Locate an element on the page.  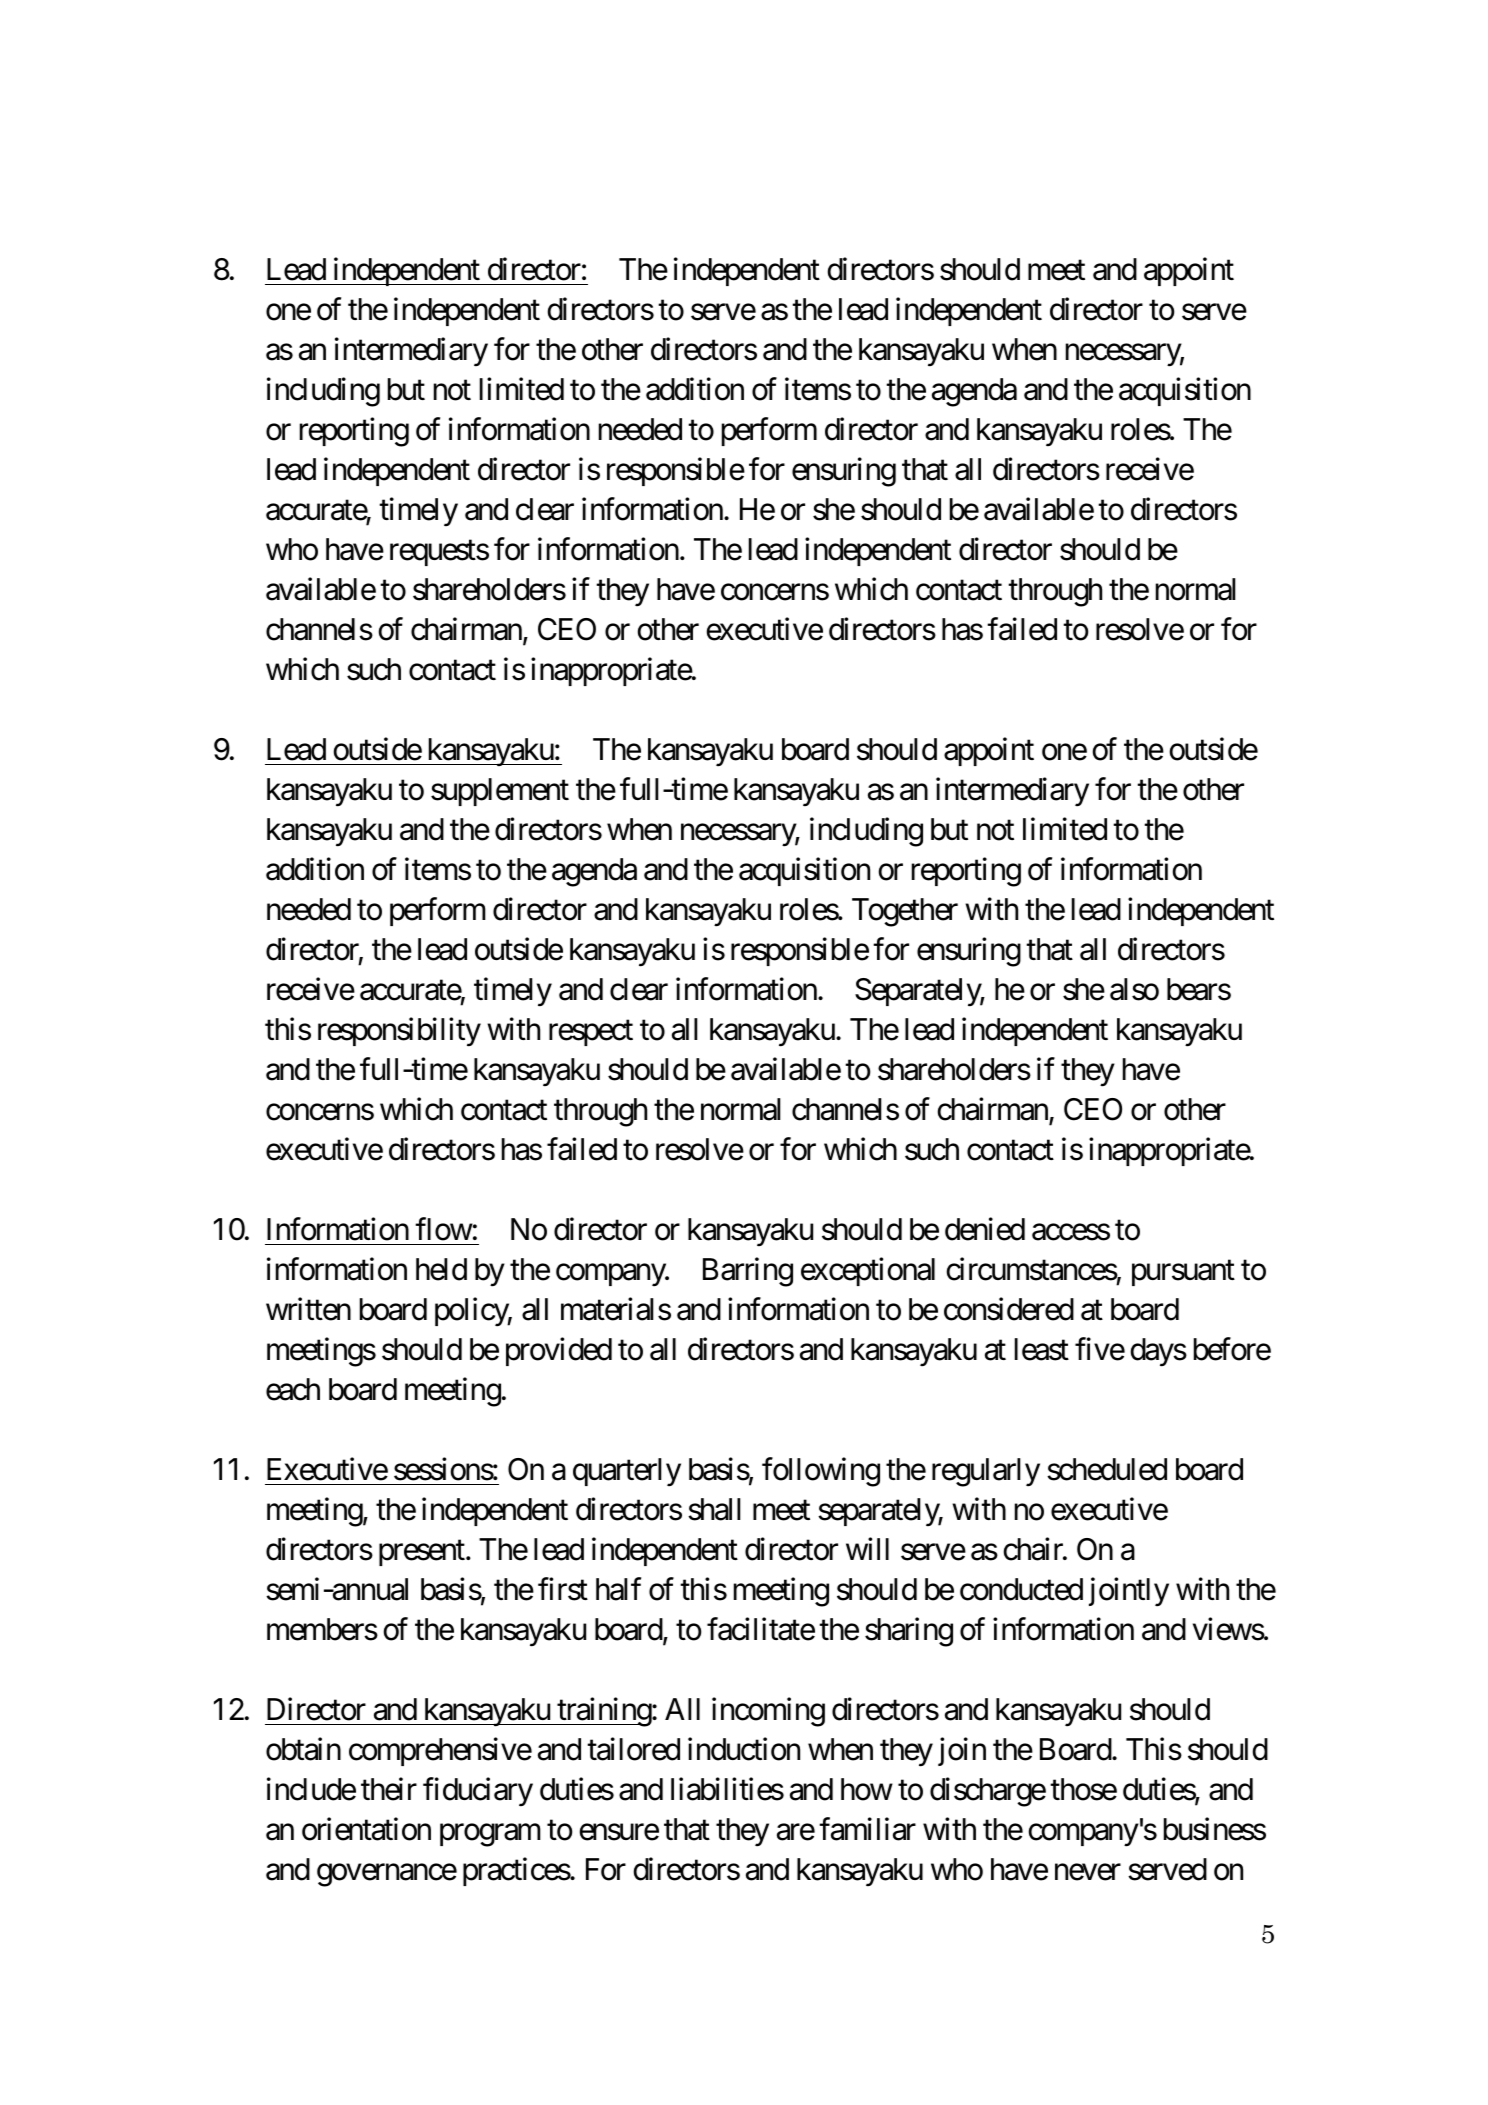
present is located at coordinates (422, 1553).
